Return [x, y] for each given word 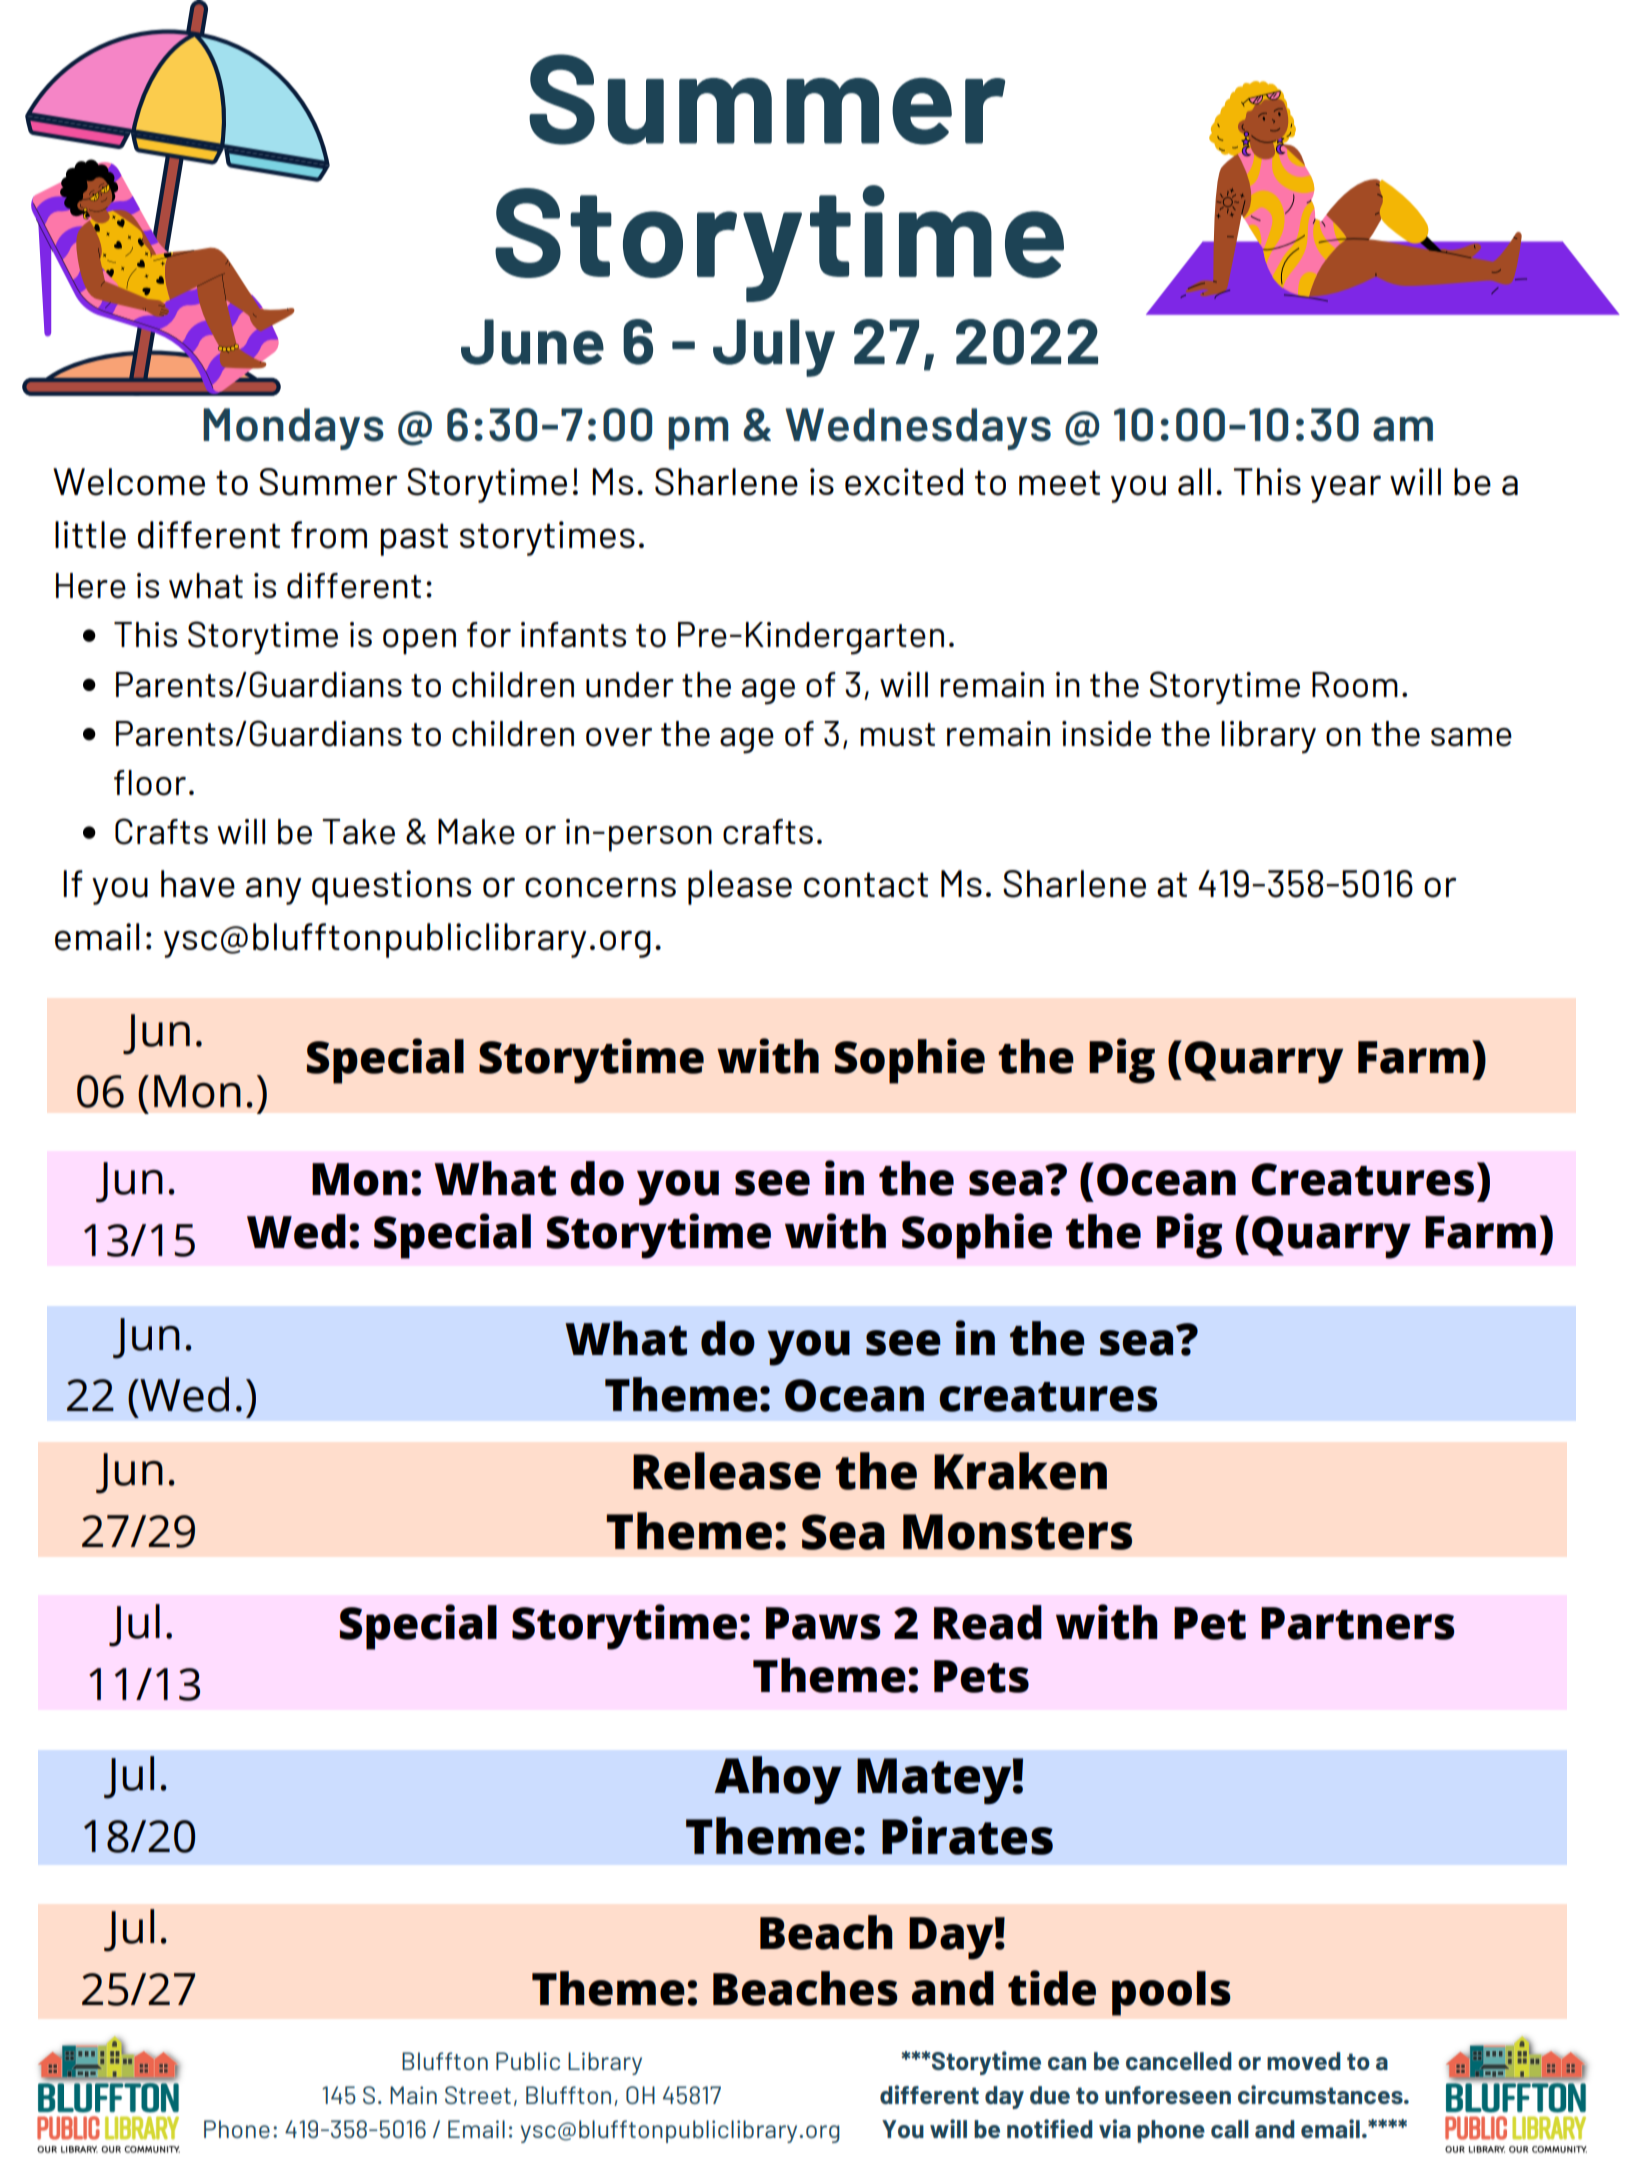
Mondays [293, 429]
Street [478, 2095]
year [1346, 489]
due [1050, 2095]
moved [1304, 2061]
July [774, 348]
